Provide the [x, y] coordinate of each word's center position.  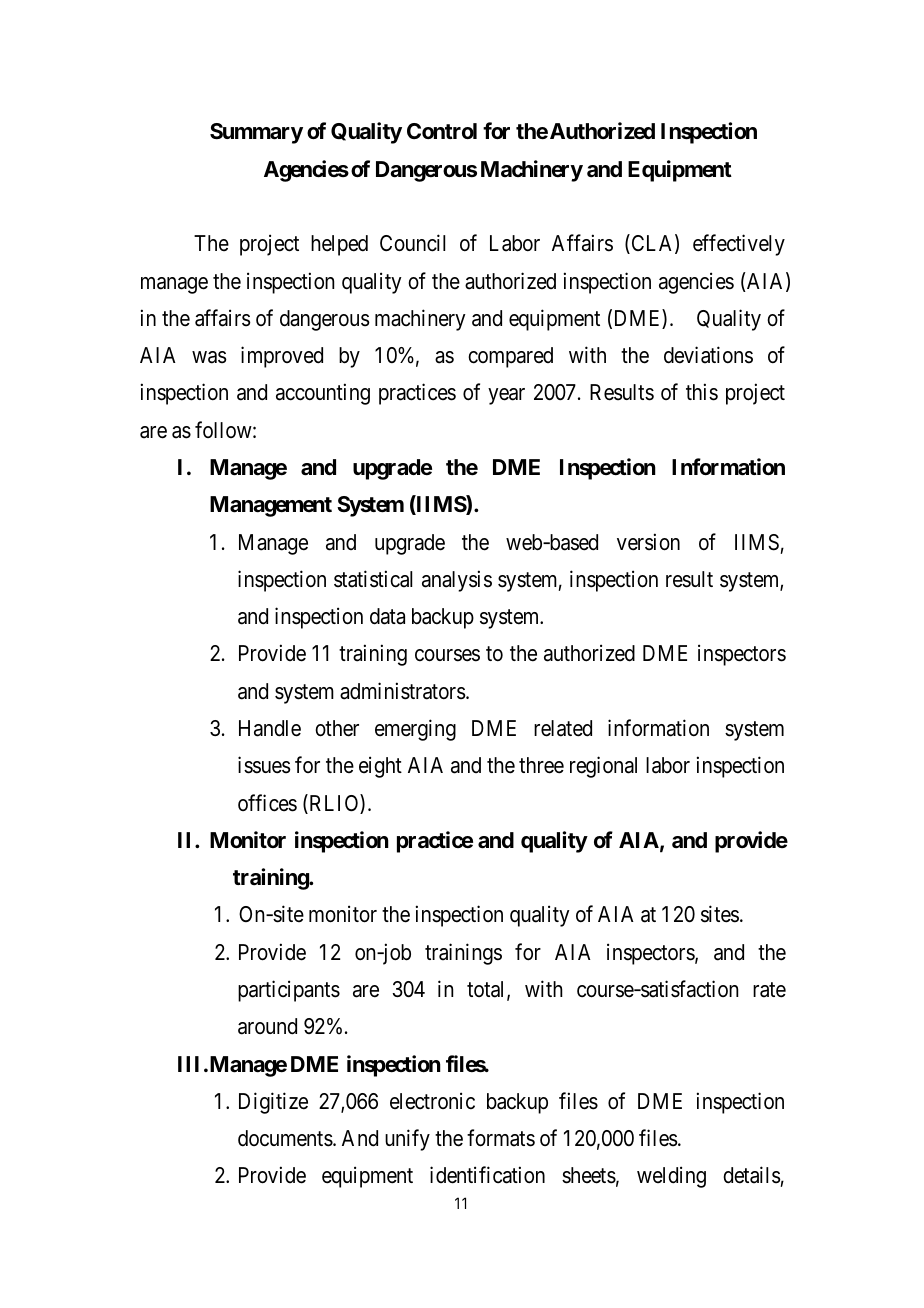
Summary [256, 133]
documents [285, 1138]
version [648, 542]
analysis [457, 581]
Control [442, 131]
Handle [270, 728]
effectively [739, 245]
